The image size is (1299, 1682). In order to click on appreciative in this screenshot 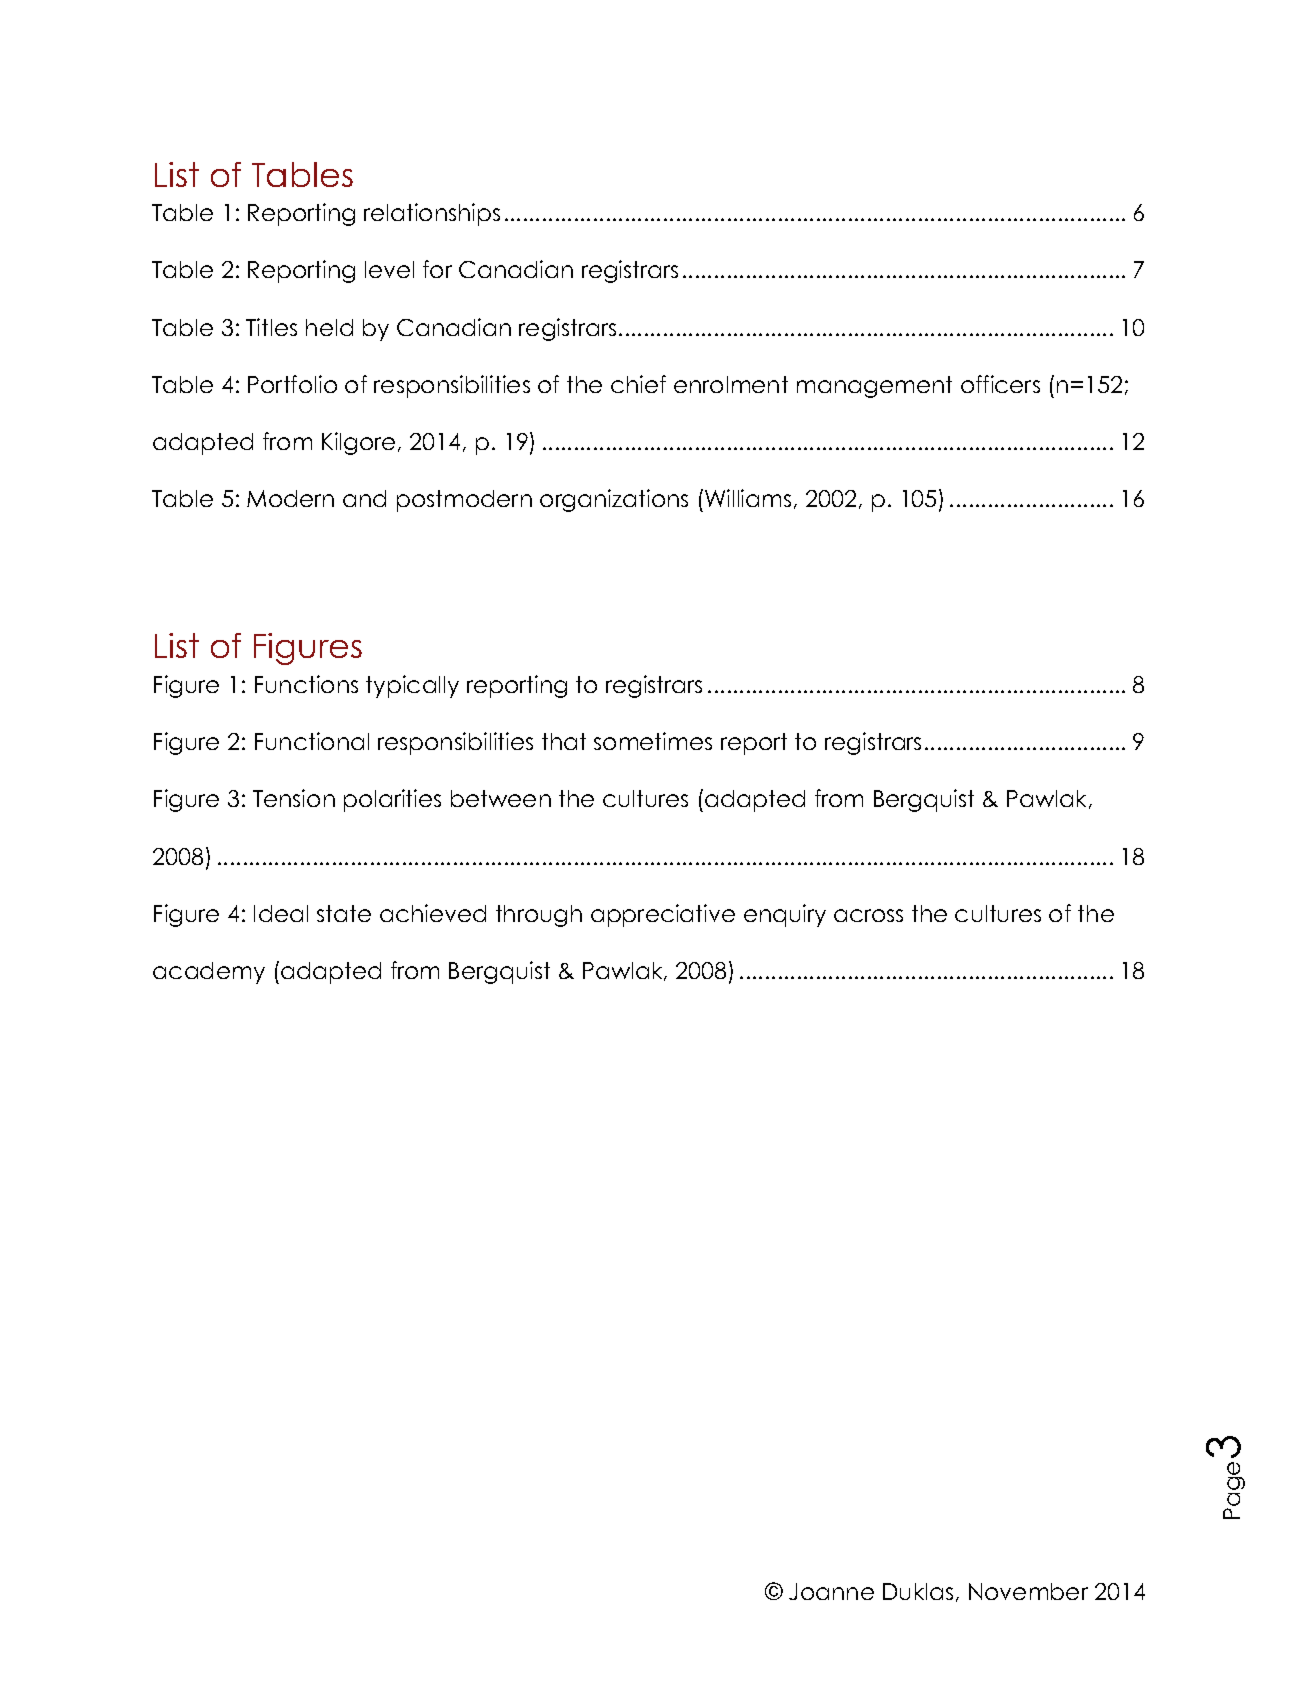, I will do `click(663, 915)`.
